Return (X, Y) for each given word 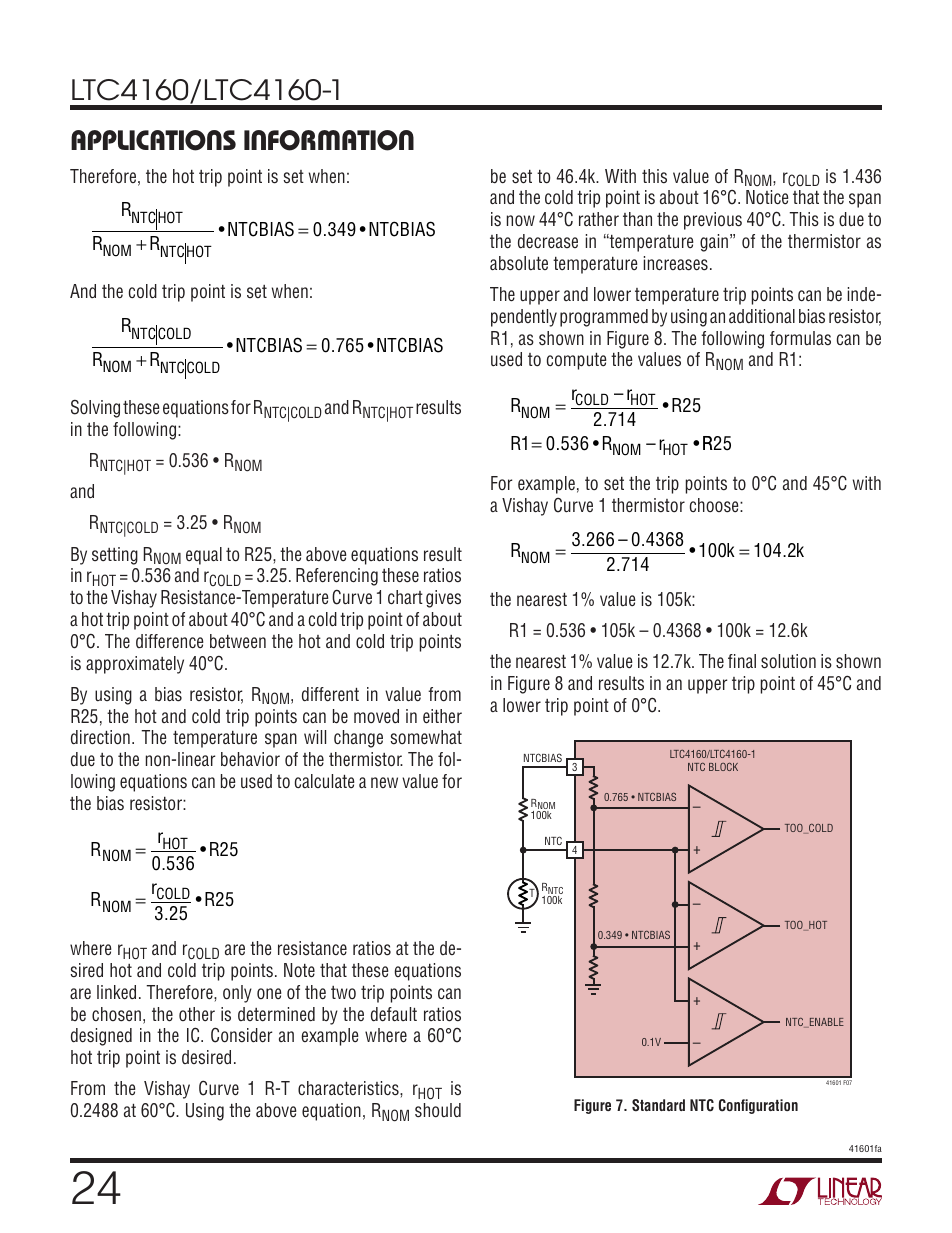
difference (169, 641)
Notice (767, 197)
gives (443, 599)
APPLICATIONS (153, 140)
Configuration (758, 1106)
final (742, 661)
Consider (241, 1035)
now (521, 220)
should (438, 1110)
